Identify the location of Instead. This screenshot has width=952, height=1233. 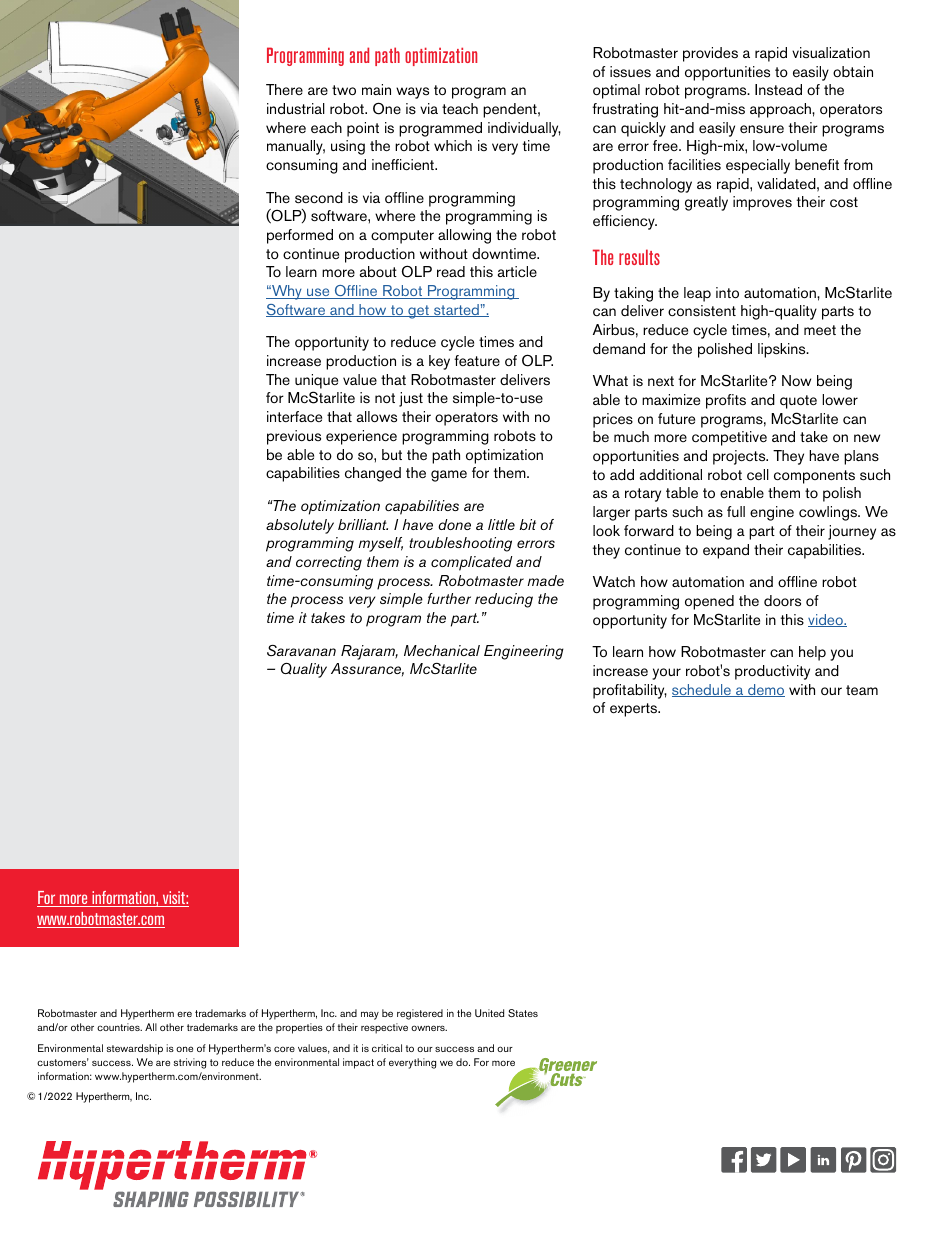
(778, 90).
